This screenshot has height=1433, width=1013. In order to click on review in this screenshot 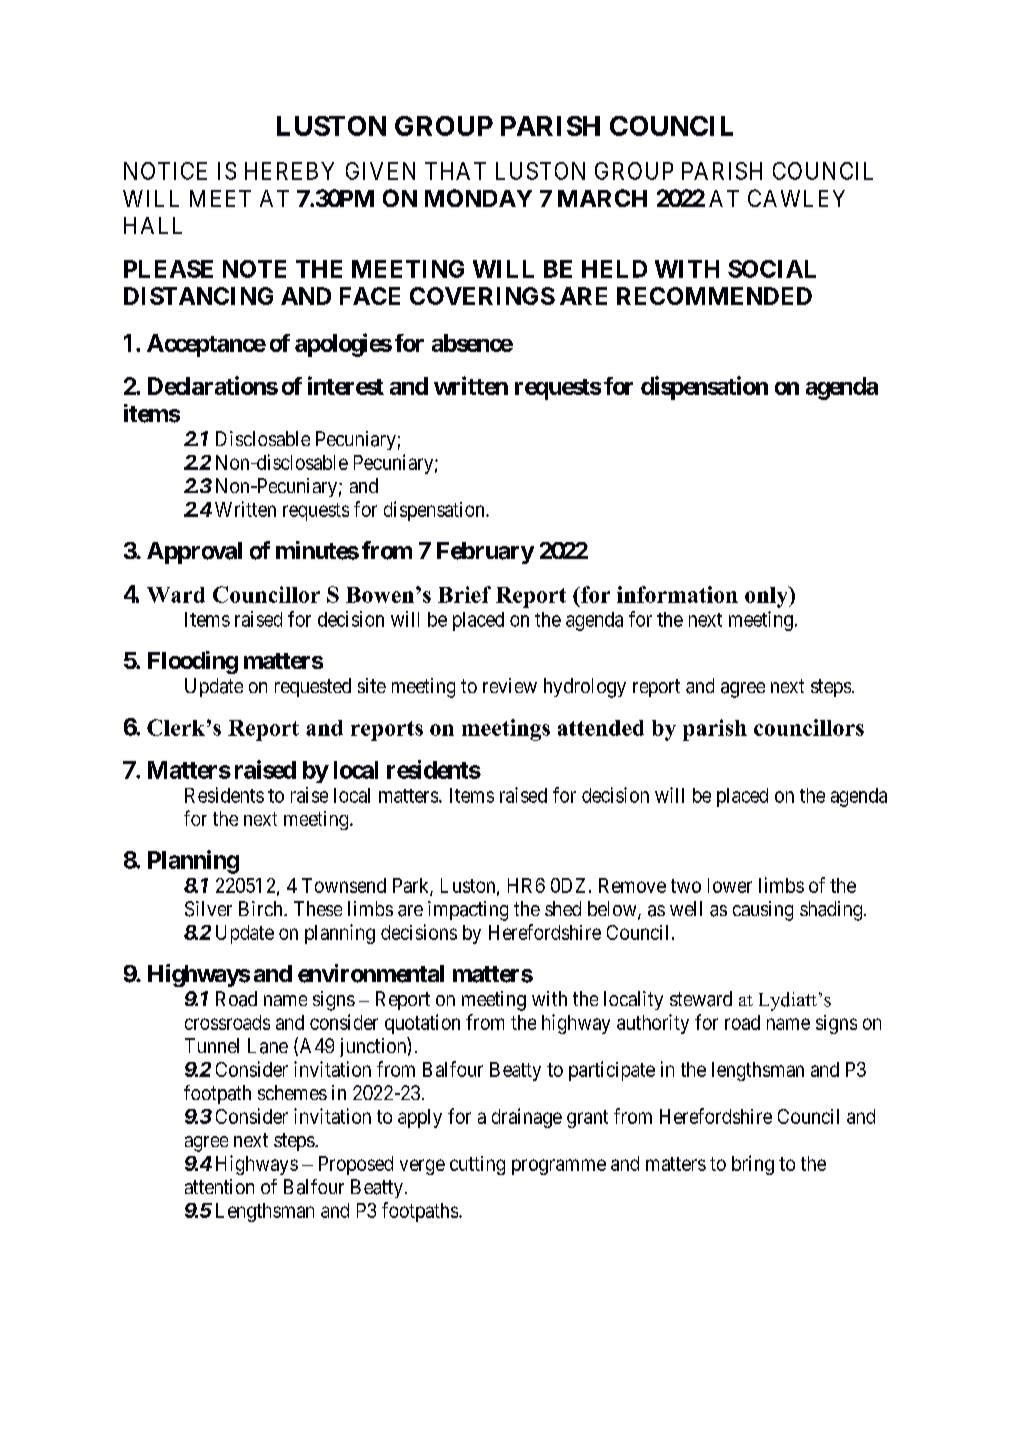, I will do `click(510, 685)`.
